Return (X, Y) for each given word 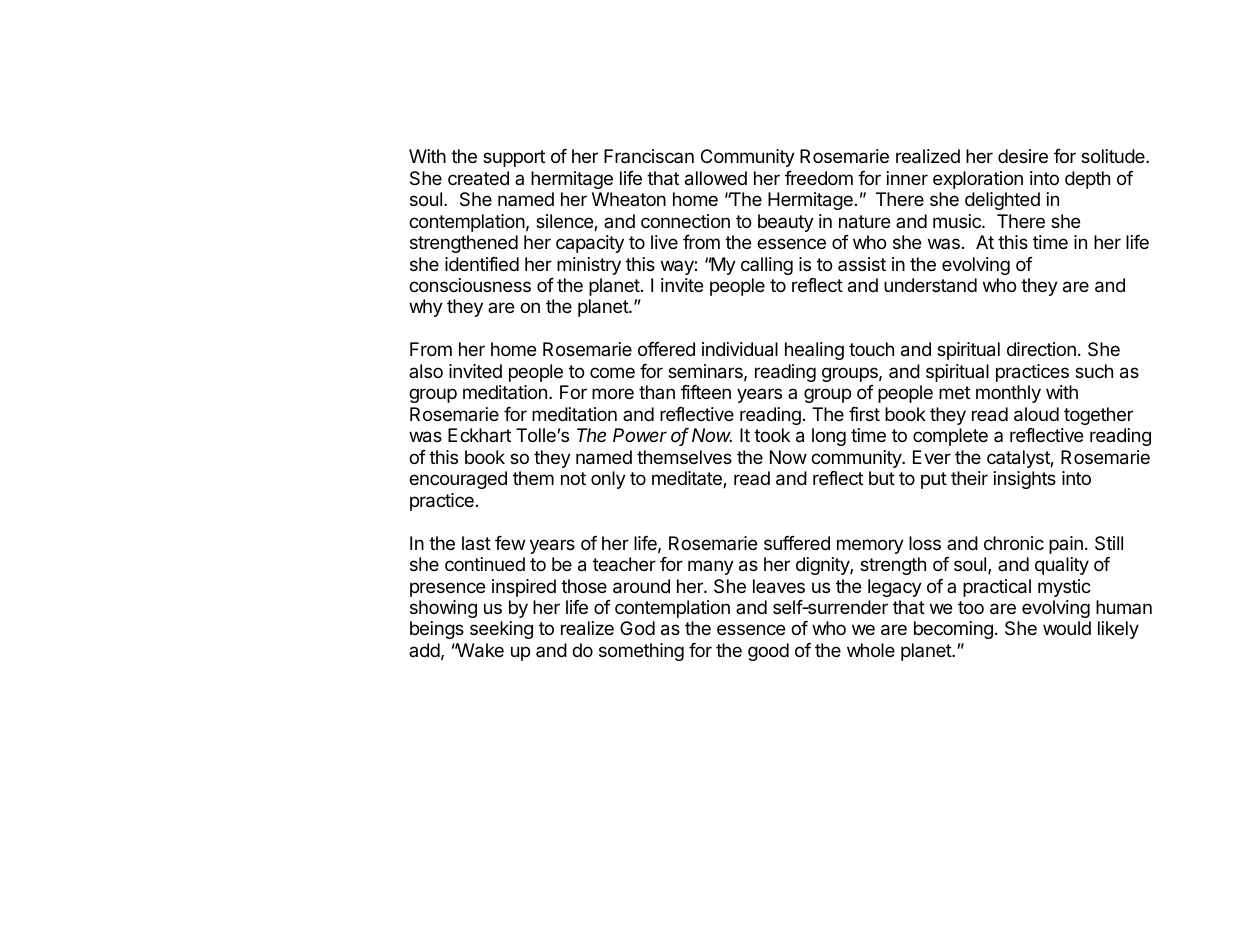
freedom (819, 178)
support (514, 158)
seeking (501, 630)
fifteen (706, 392)
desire (1023, 156)
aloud (1036, 414)
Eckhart (479, 435)
